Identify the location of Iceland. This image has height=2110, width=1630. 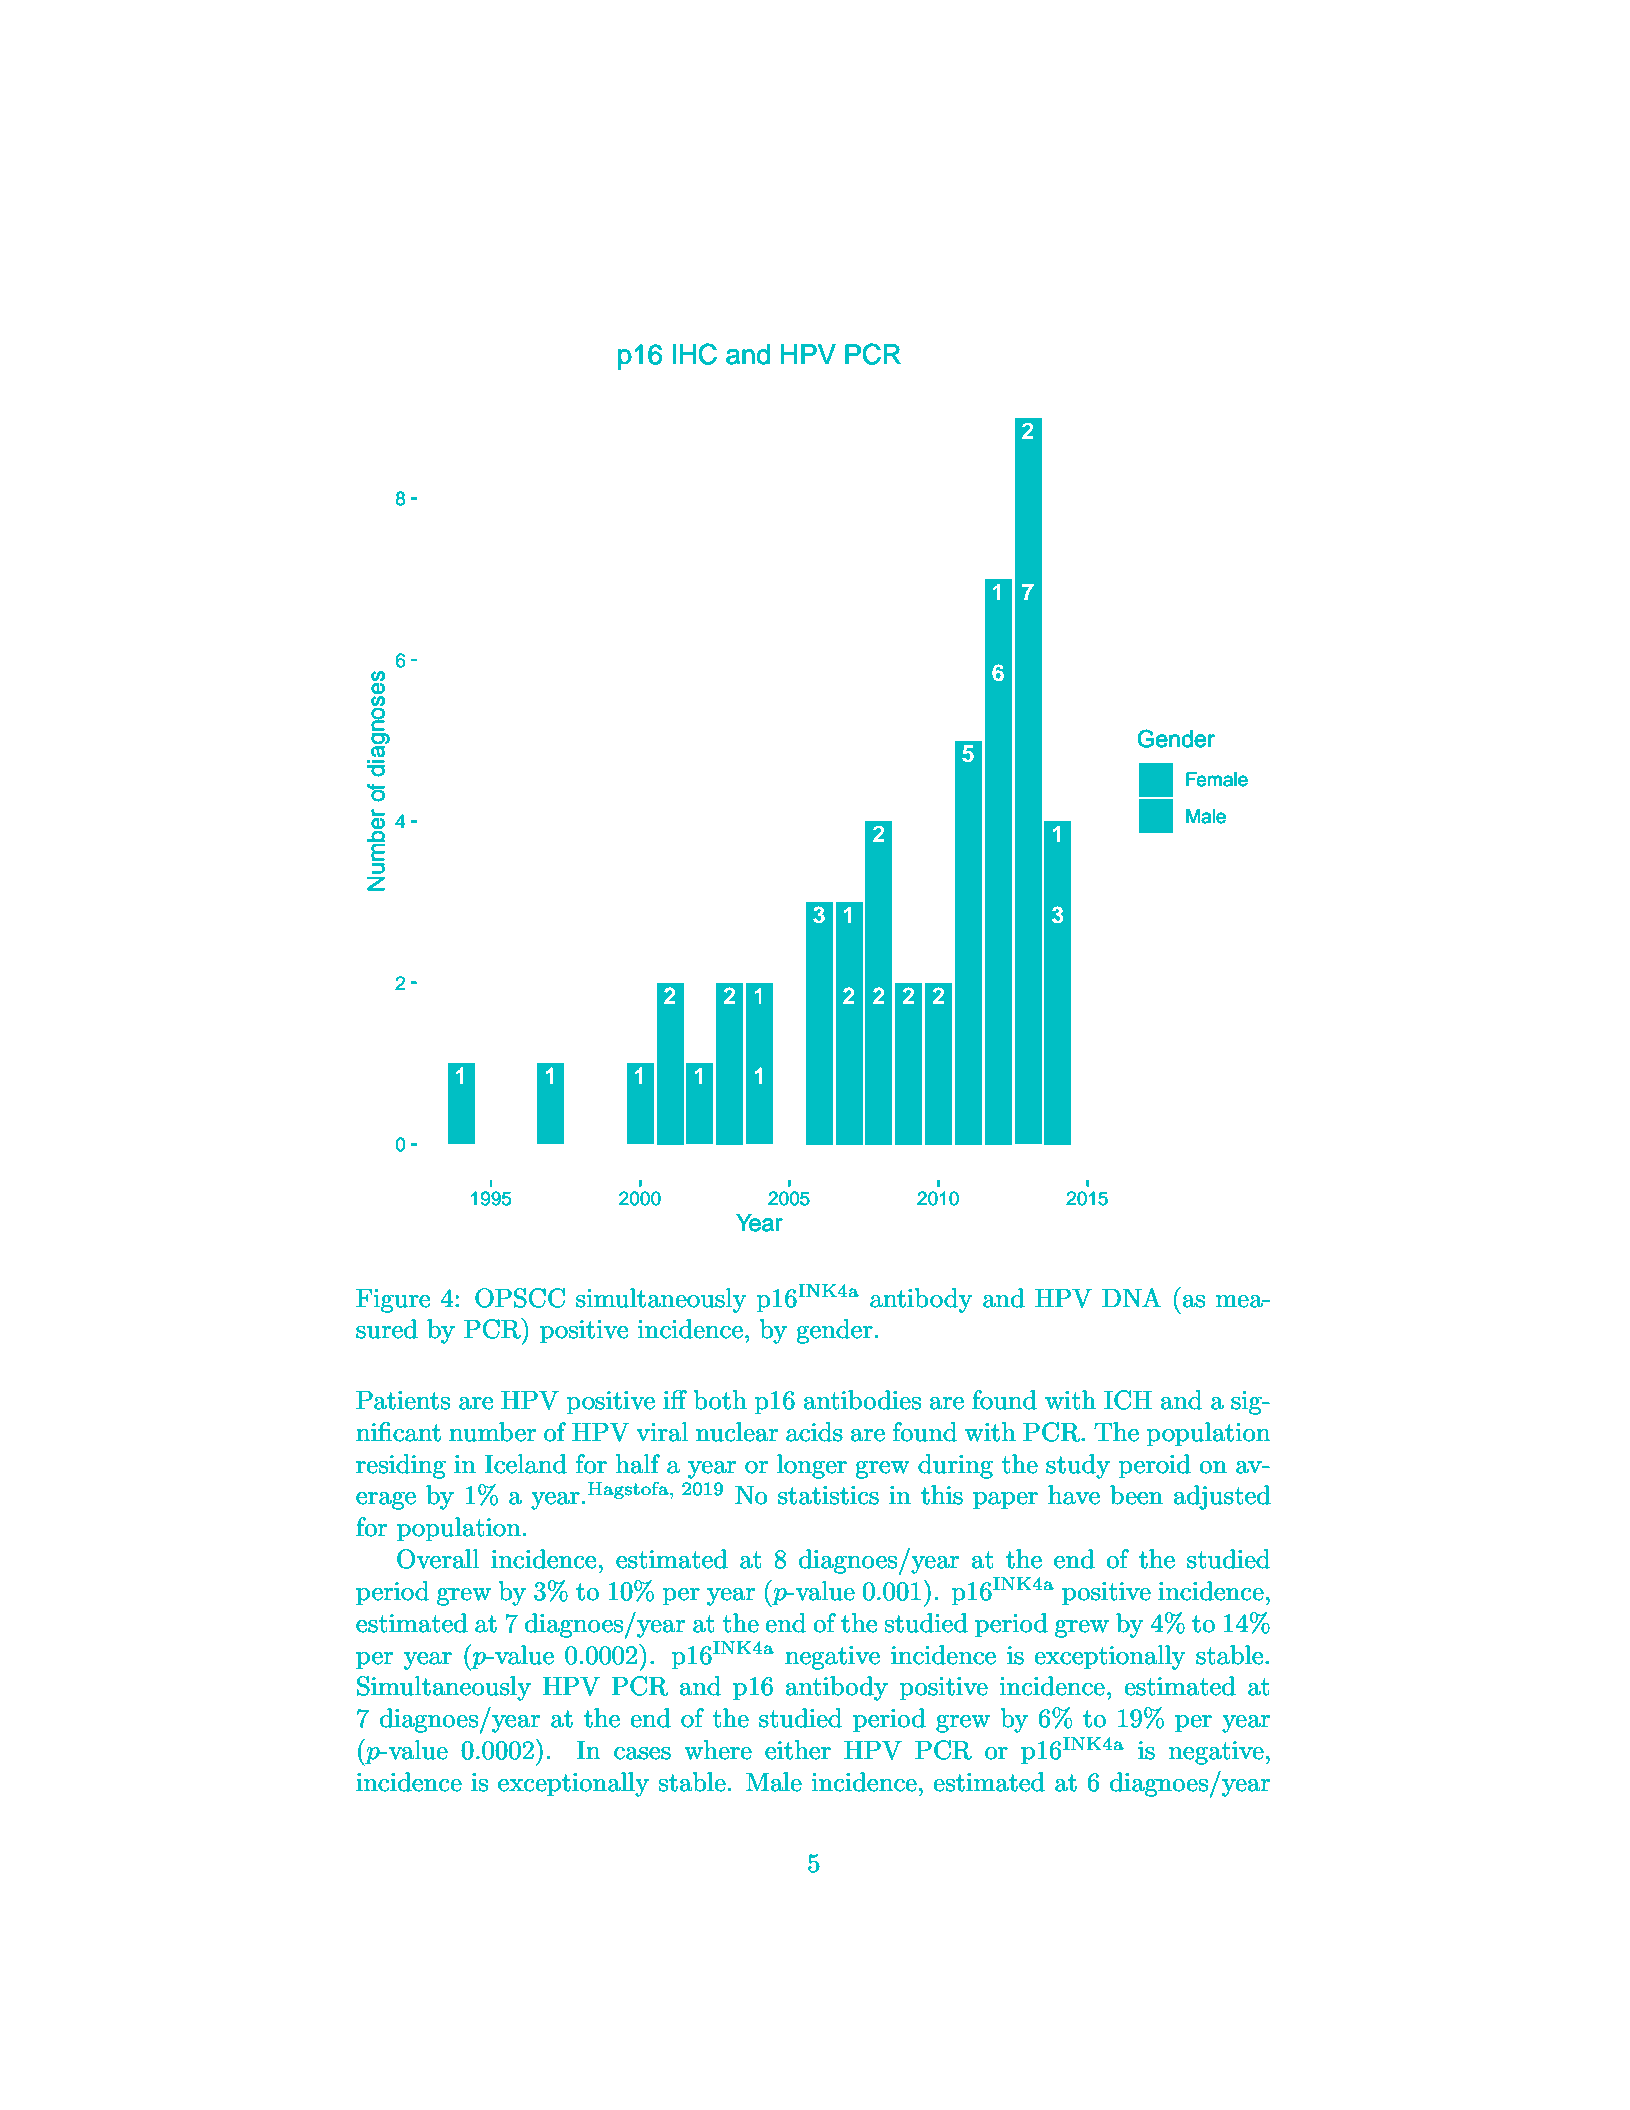
(526, 1464).
